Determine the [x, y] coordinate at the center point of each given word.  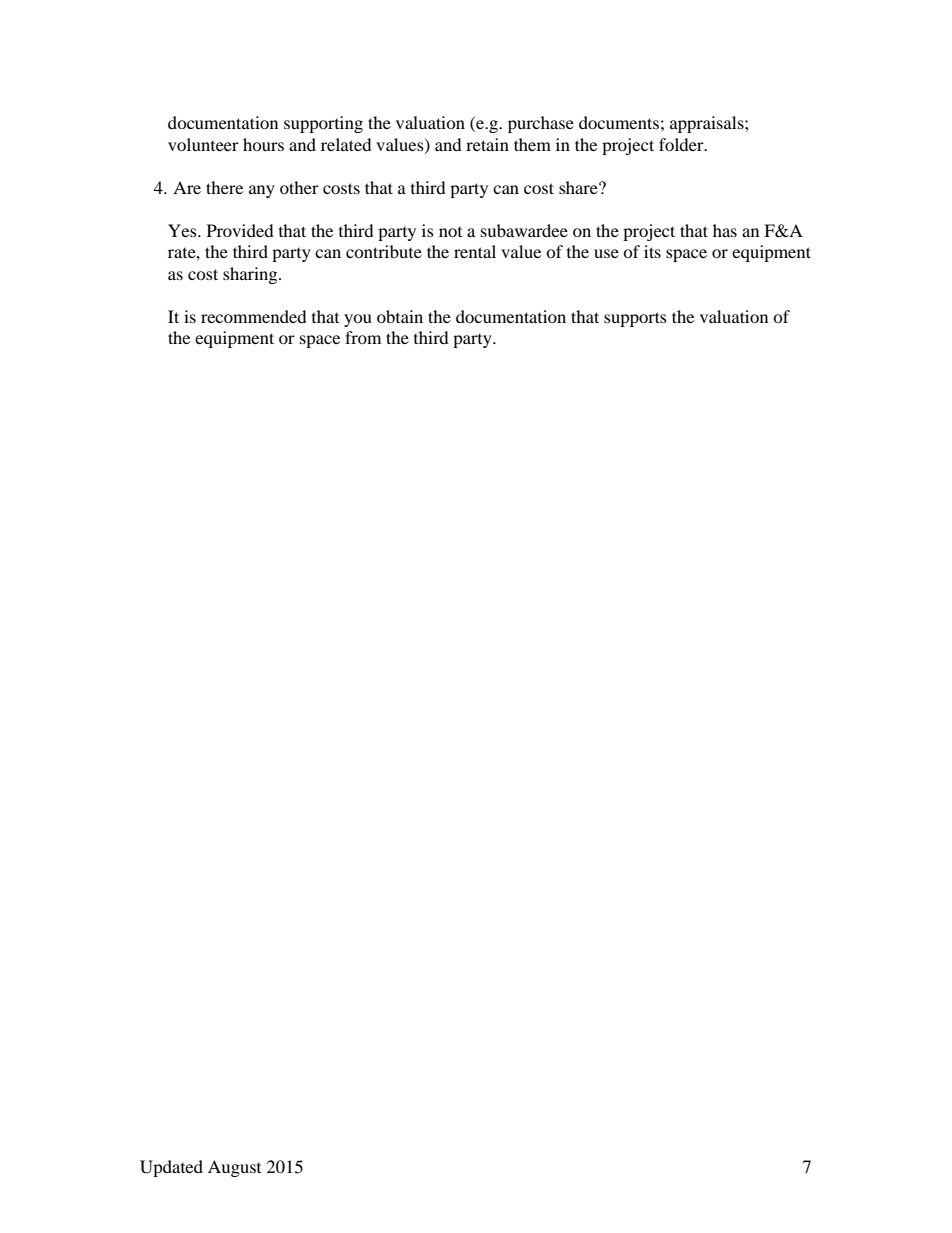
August [234, 1168]
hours [263, 144]
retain [487, 144]
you [358, 320]
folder [682, 144]
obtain [400, 316]
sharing [251, 275]
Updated [171, 1168]
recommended [254, 316]
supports [635, 319]
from [363, 337]
